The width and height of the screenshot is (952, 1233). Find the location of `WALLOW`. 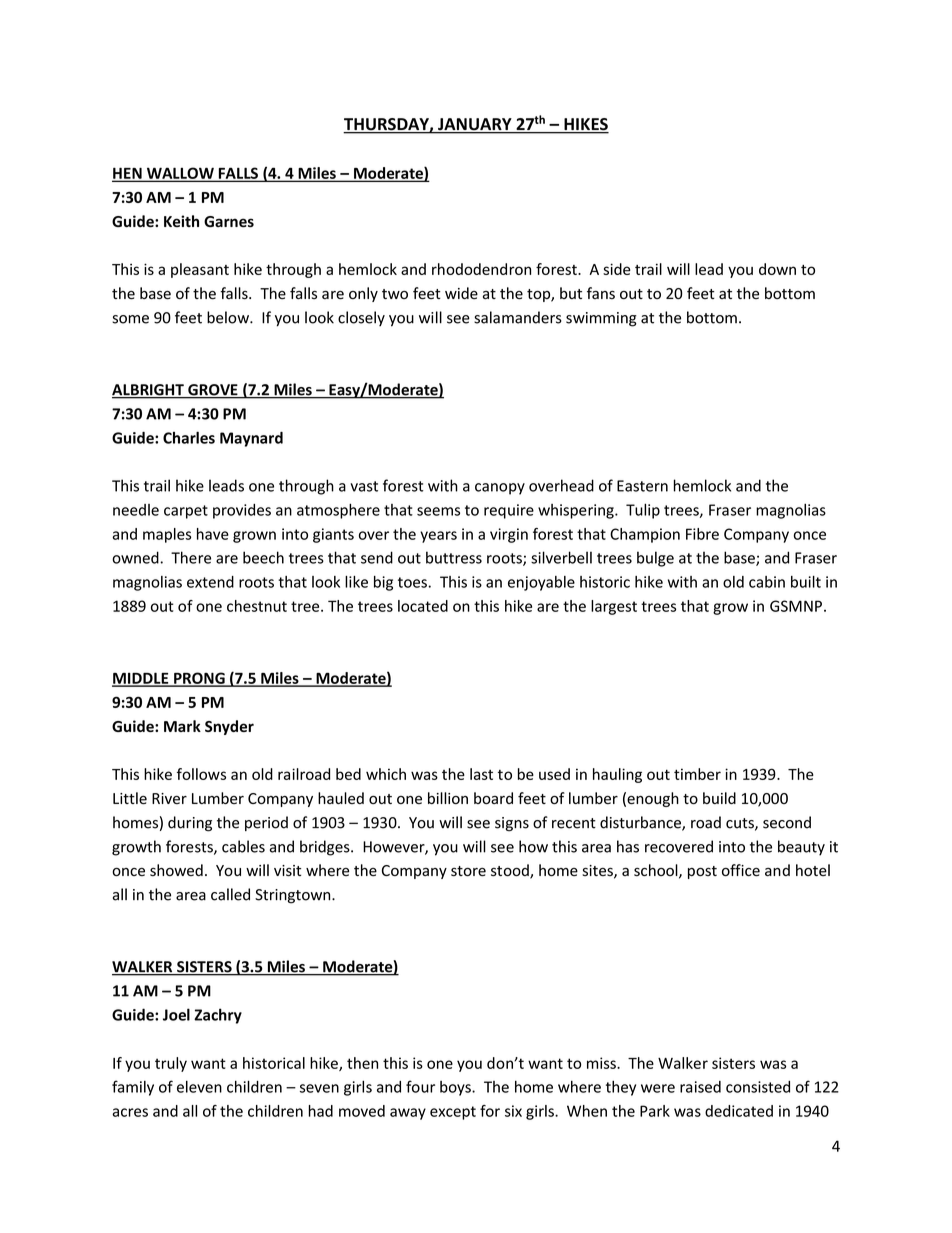

WALLOW is located at coordinates (180, 174).
